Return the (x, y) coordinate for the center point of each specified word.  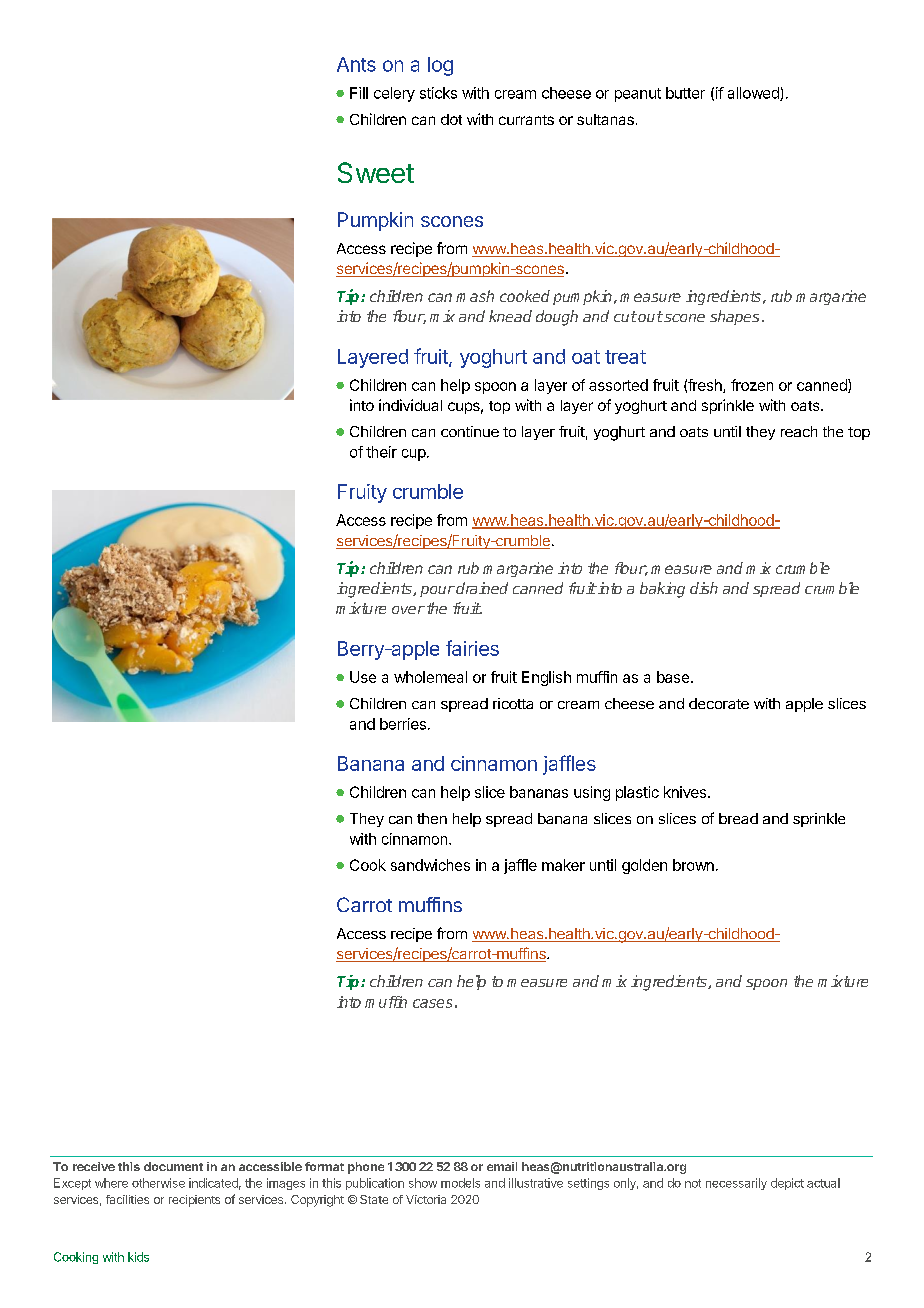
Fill (359, 93)
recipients (194, 1201)
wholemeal (430, 677)
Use (363, 677)
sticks (438, 93)
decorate (719, 703)
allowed (754, 94)
